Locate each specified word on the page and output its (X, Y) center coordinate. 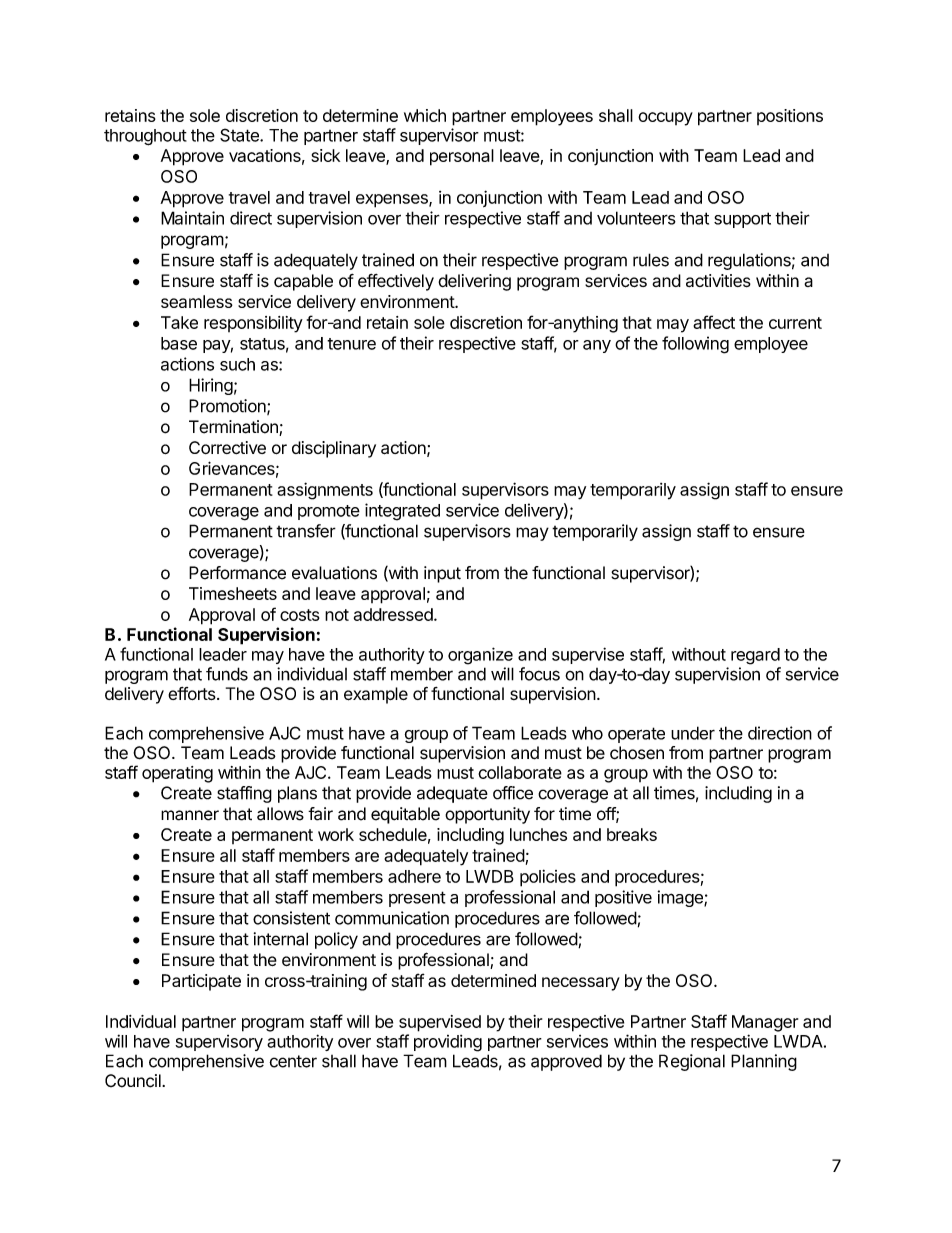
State (240, 135)
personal (462, 157)
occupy (665, 119)
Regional (692, 1062)
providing (448, 1043)
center (293, 1061)
